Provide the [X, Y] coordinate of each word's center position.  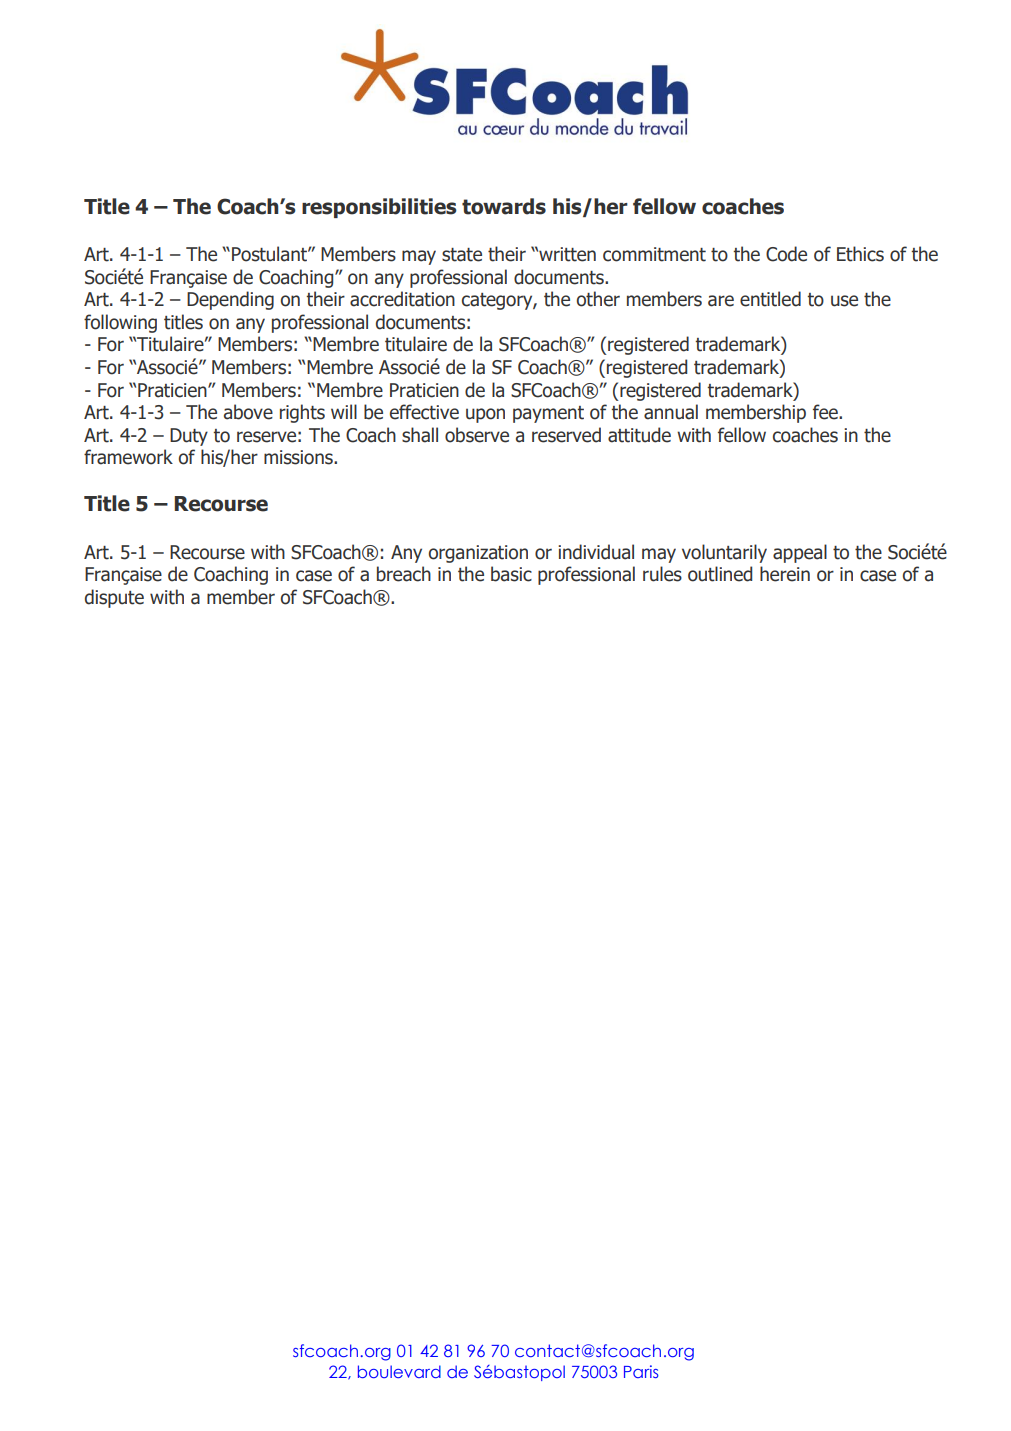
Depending [230, 300]
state [462, 255]
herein [785, 574]
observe [477, 435]
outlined [720, 574]
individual [596, 552]
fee [826, 412]
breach [404, 574]
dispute [114, 598]
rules [662, 574]
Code [786, 254]
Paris [641, 1371]
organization [478, 554]
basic [511, 574]
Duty [189, 437]
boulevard [399, 1371]
